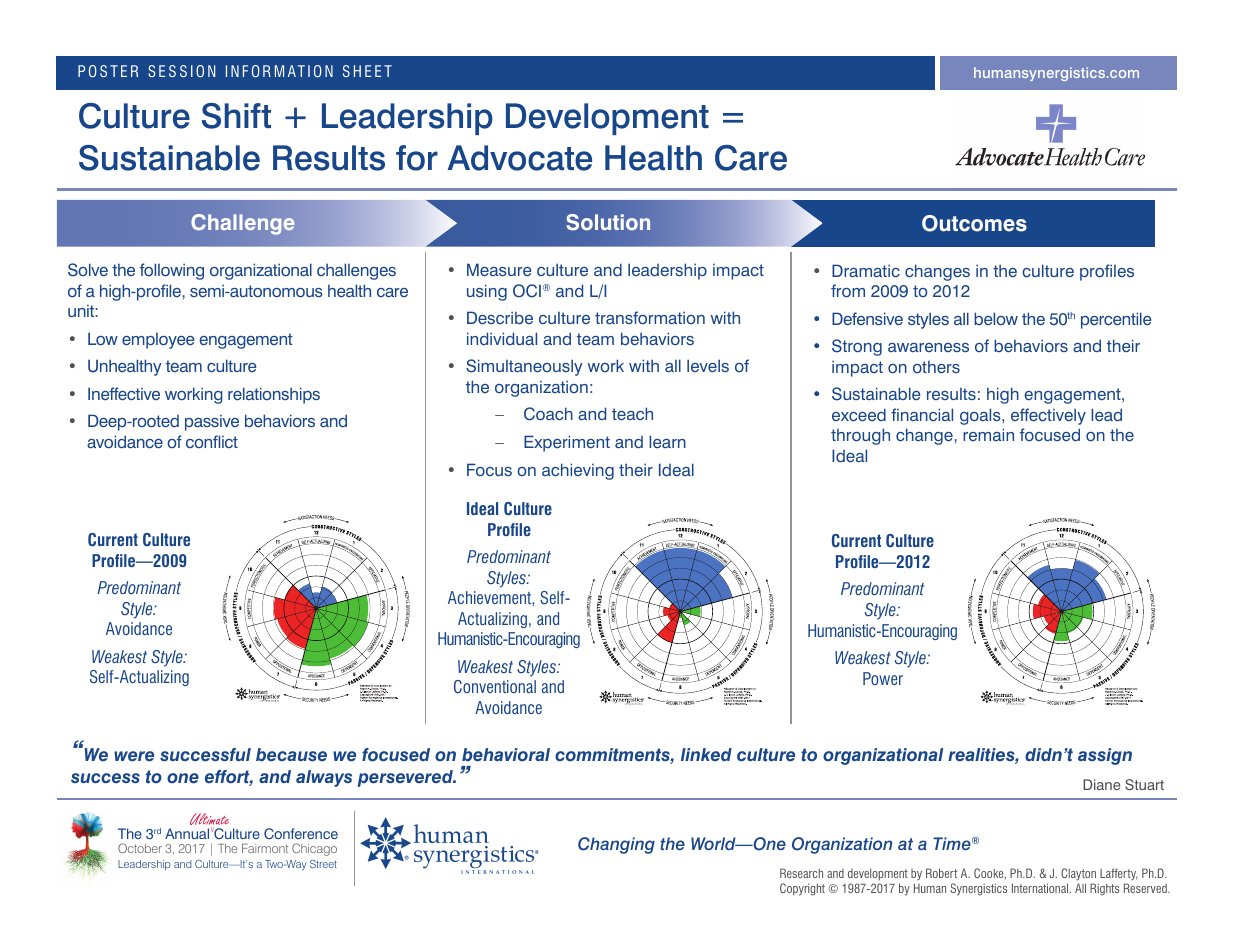  What do you see at coordinates (291, 754) in the image?
I see `because` at bounding box center [291, 754].
